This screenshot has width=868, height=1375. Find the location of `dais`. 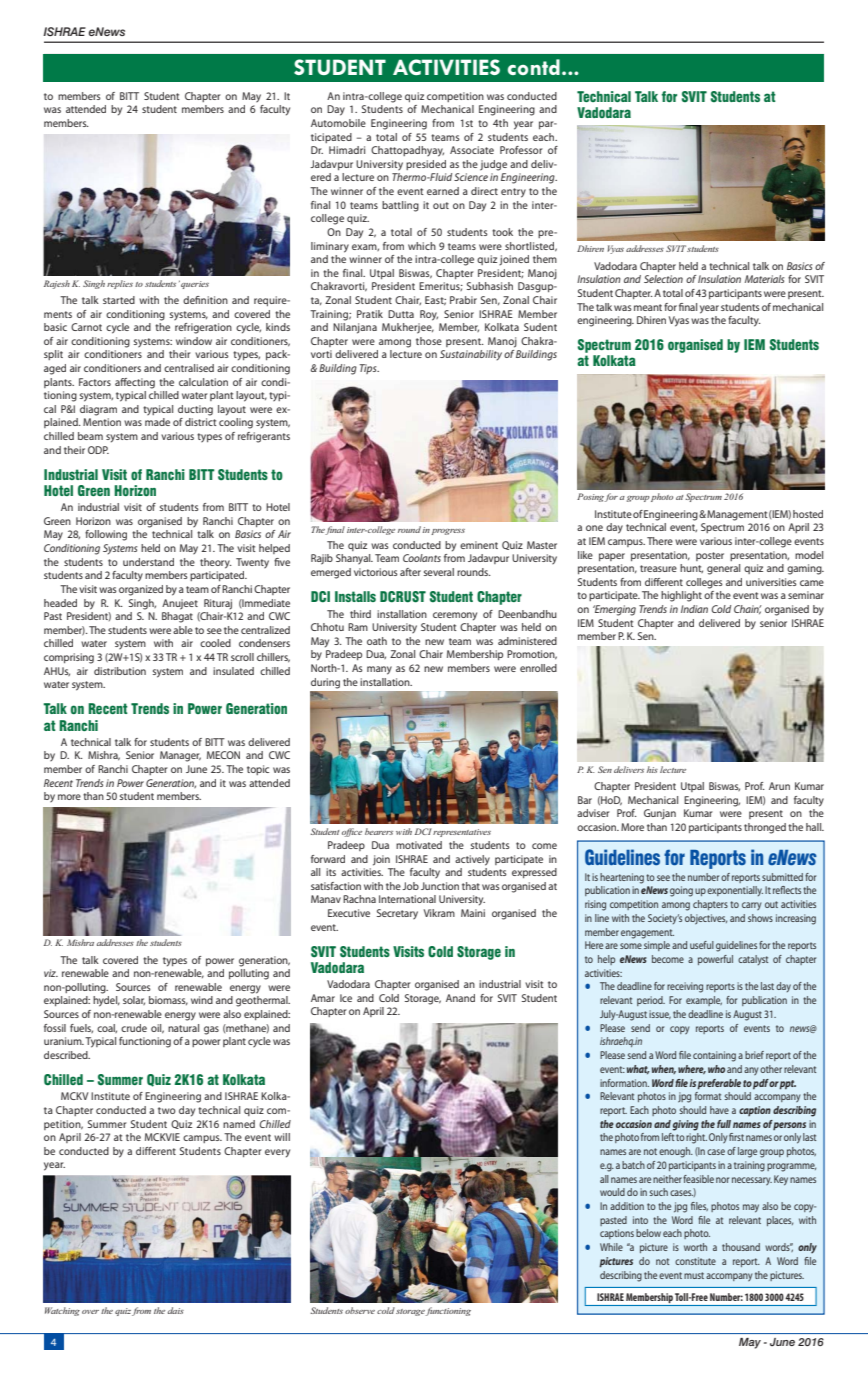

dais is located at coordinates (176, 1310).
